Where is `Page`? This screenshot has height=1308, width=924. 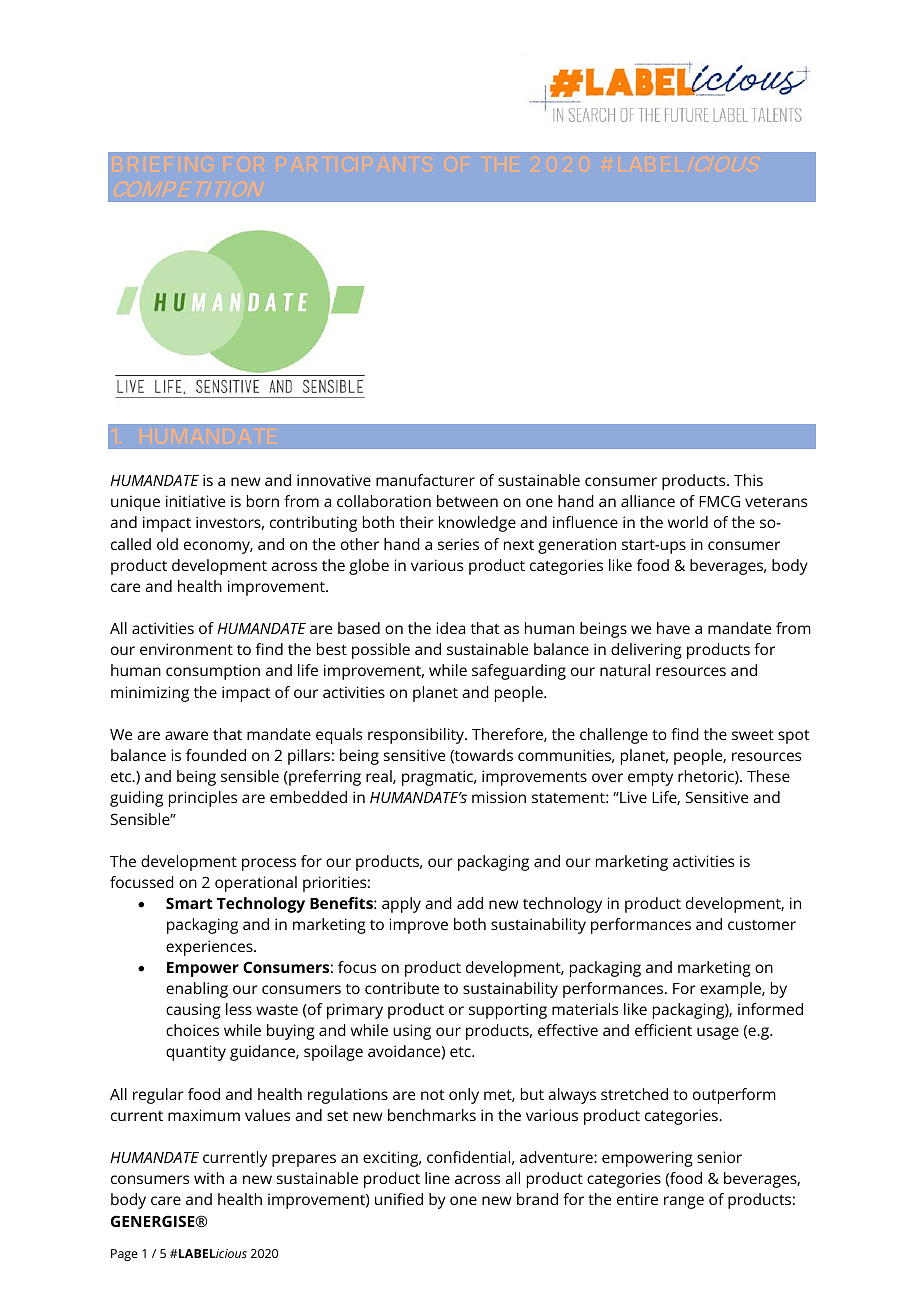
Page is located at coordinates (124, 1255).
